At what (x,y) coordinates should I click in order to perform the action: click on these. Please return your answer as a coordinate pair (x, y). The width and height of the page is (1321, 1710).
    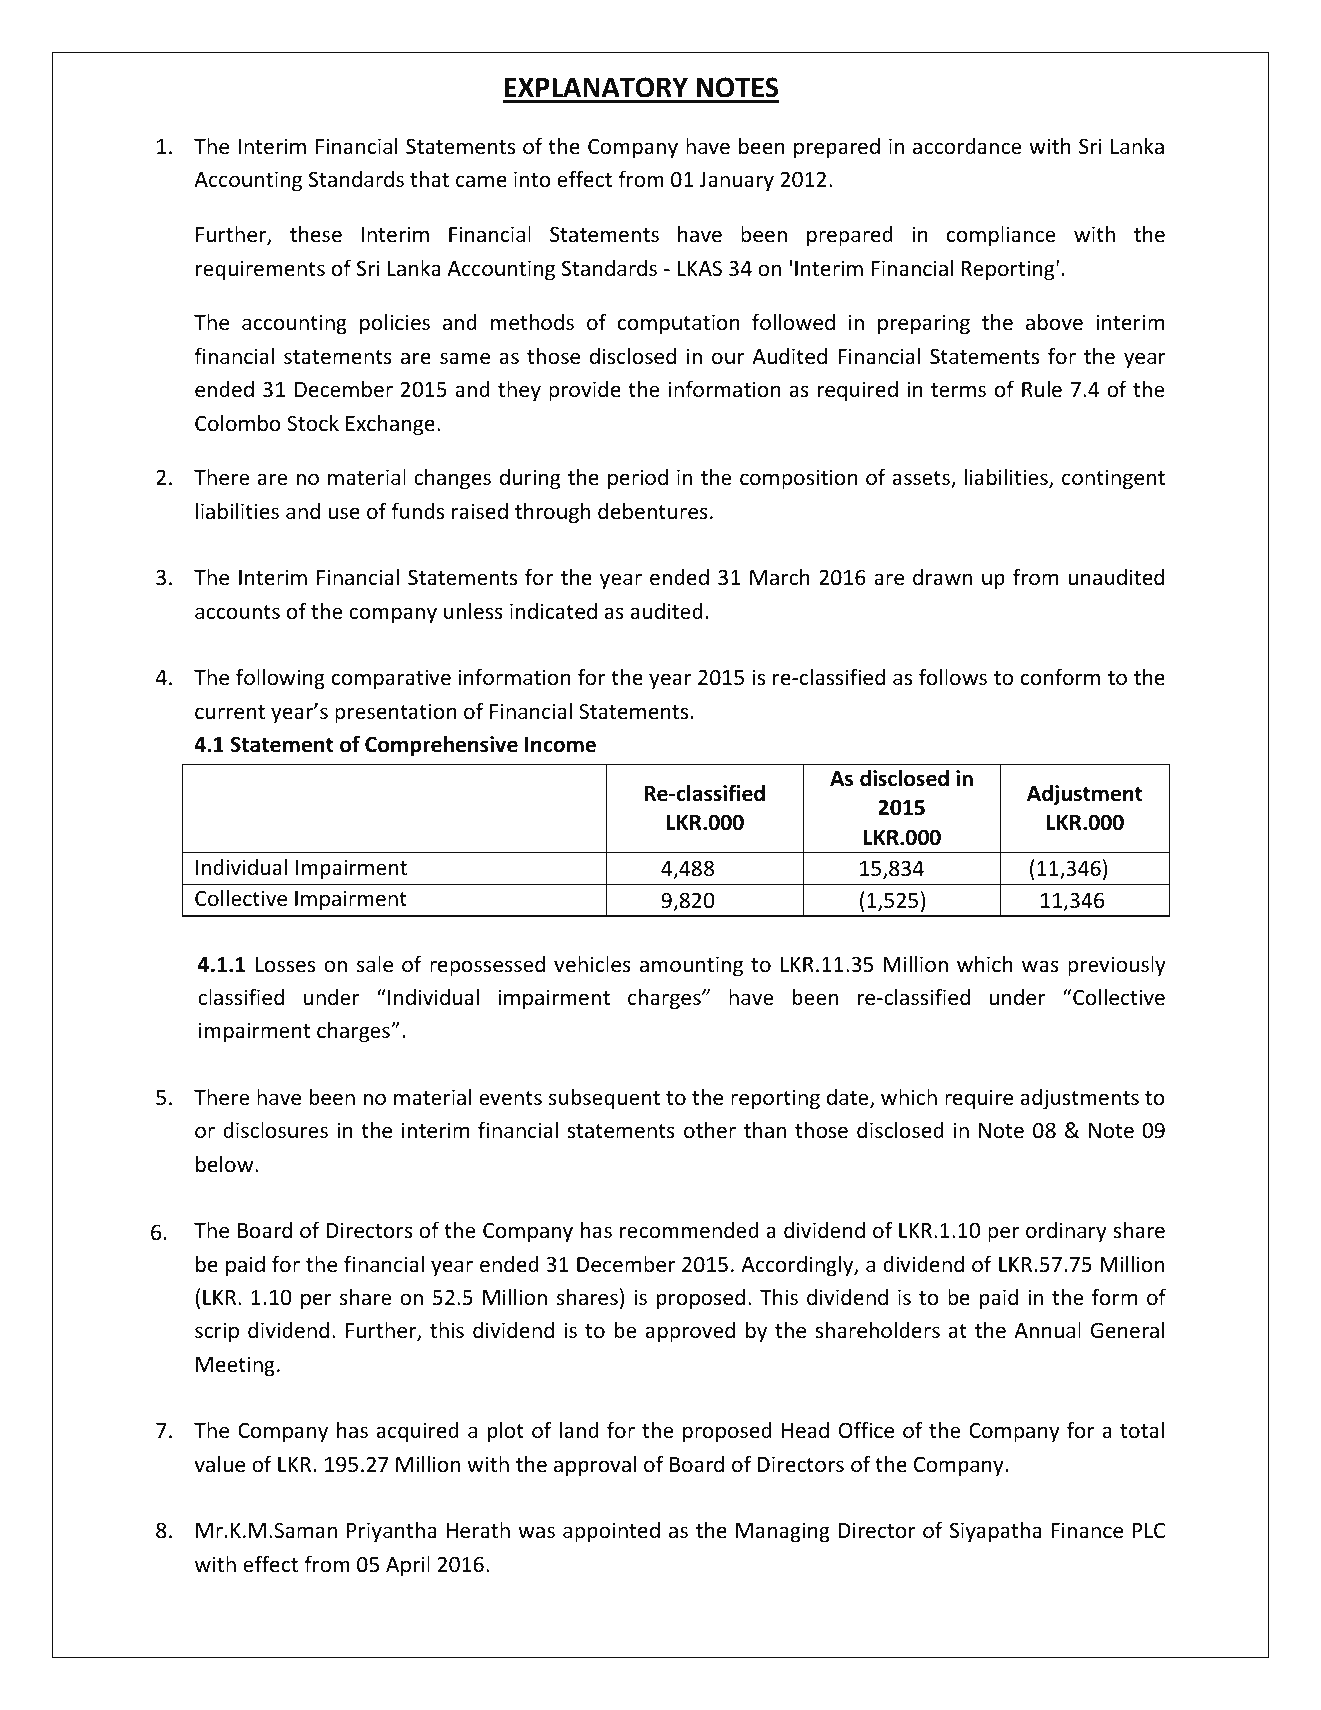
    Looking at the image, I should click on (316, 234).
